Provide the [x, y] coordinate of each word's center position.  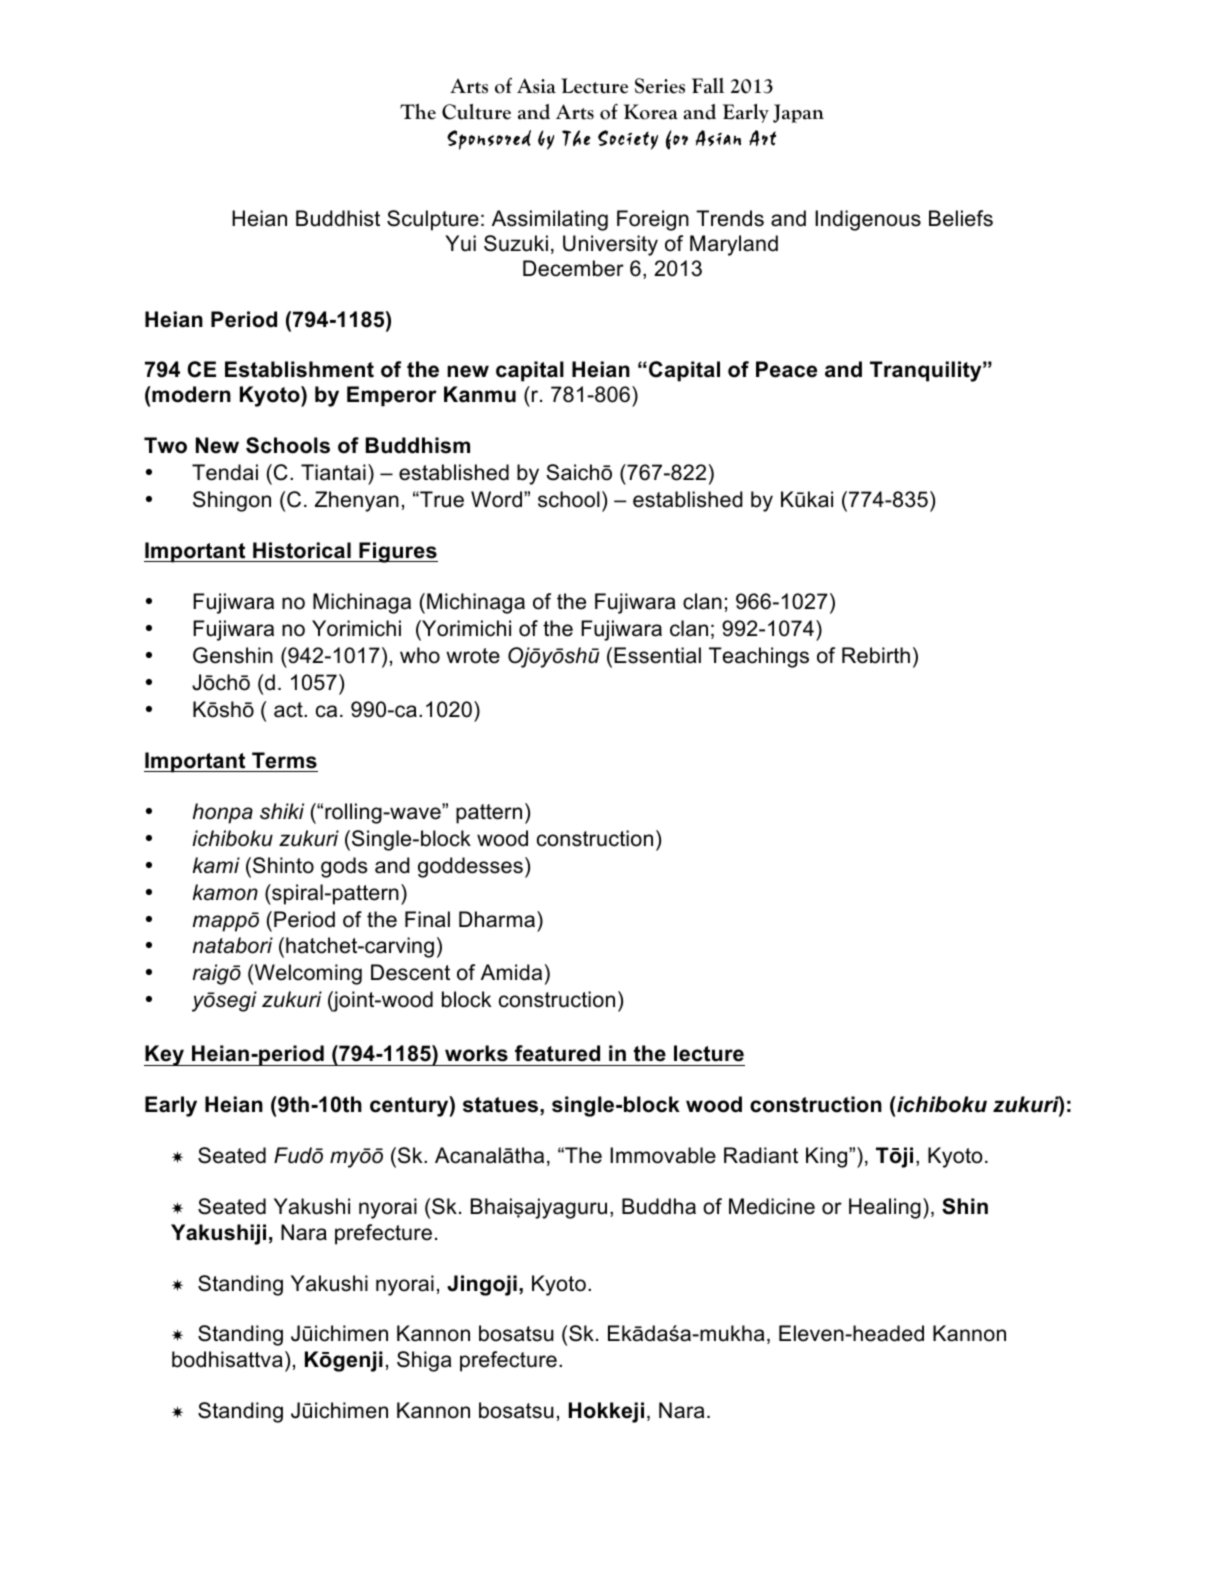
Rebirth [876, 655]
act [289, 710]
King [828, 1157]
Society [628, 140]
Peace [786, 369]
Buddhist [338, 218]
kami [216, 865]
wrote [473, 656]
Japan [798, 113]
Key [165, 1055]
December [573, 268]
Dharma [497, 919]
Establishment [299, 369]
